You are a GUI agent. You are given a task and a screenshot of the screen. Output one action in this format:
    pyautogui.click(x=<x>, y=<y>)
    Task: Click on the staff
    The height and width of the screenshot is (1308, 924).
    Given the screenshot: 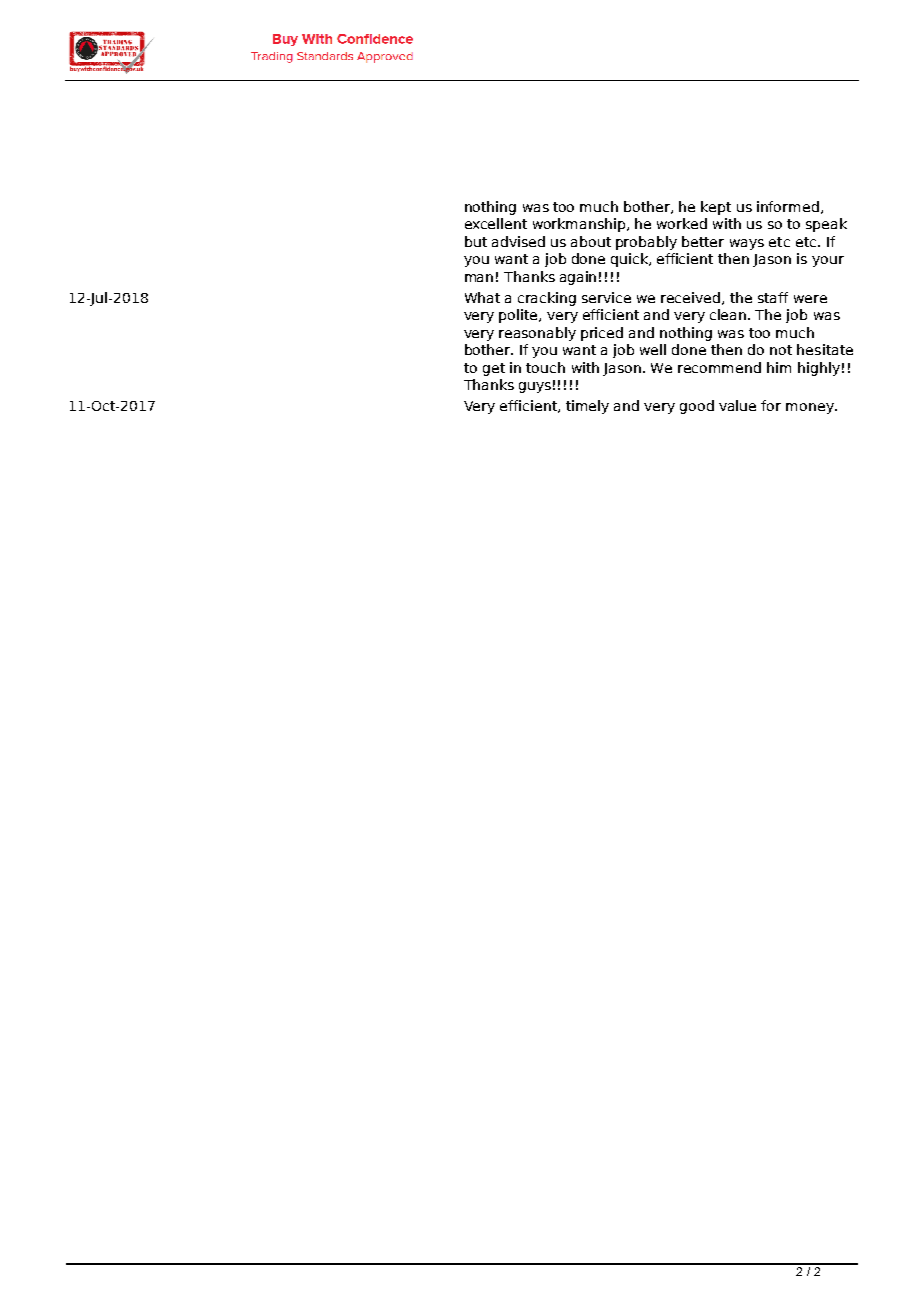 What is the action you would take?
    pyautogui.click(x=773, y=297)
